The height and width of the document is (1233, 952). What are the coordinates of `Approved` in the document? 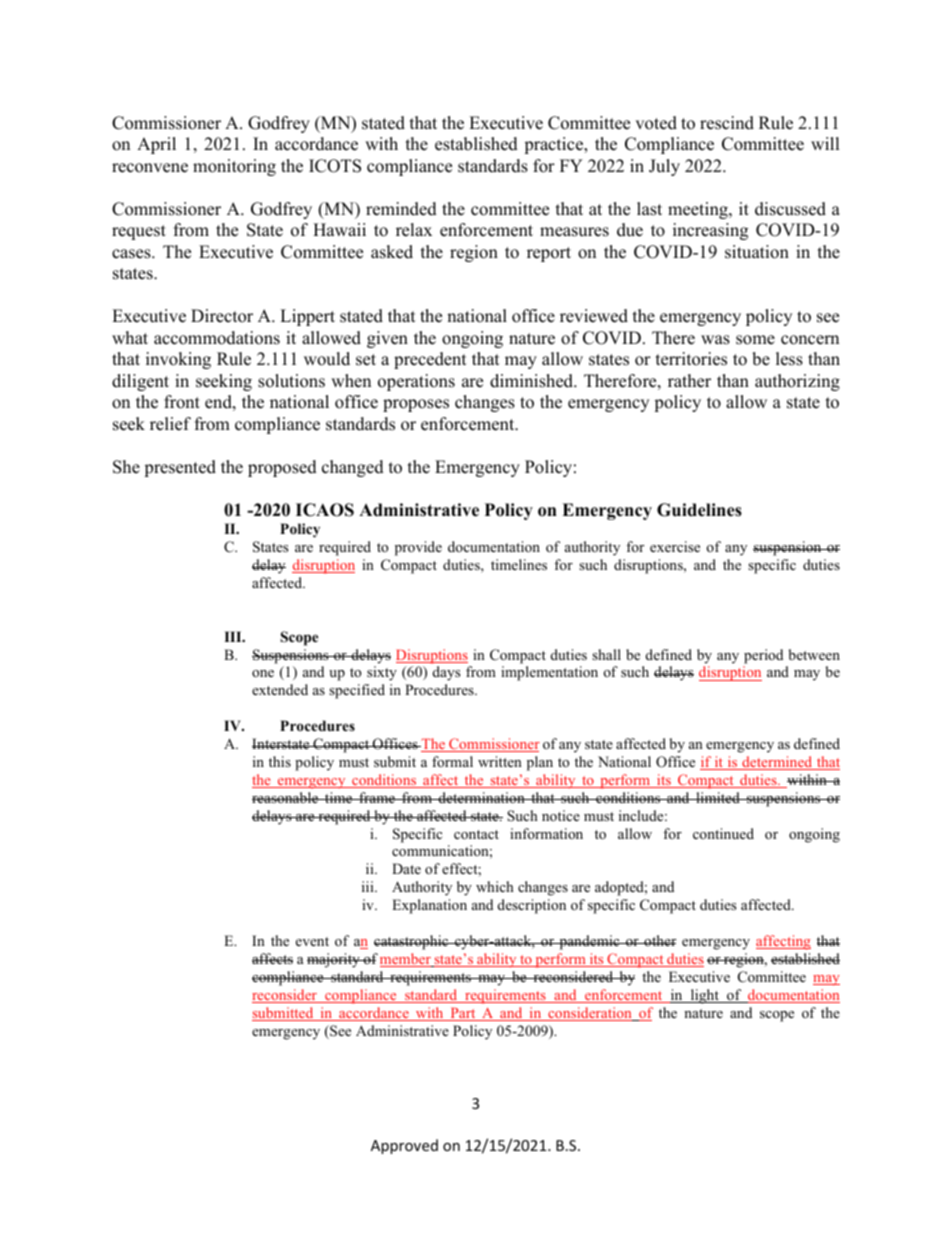 It's located at (404, 1146).
